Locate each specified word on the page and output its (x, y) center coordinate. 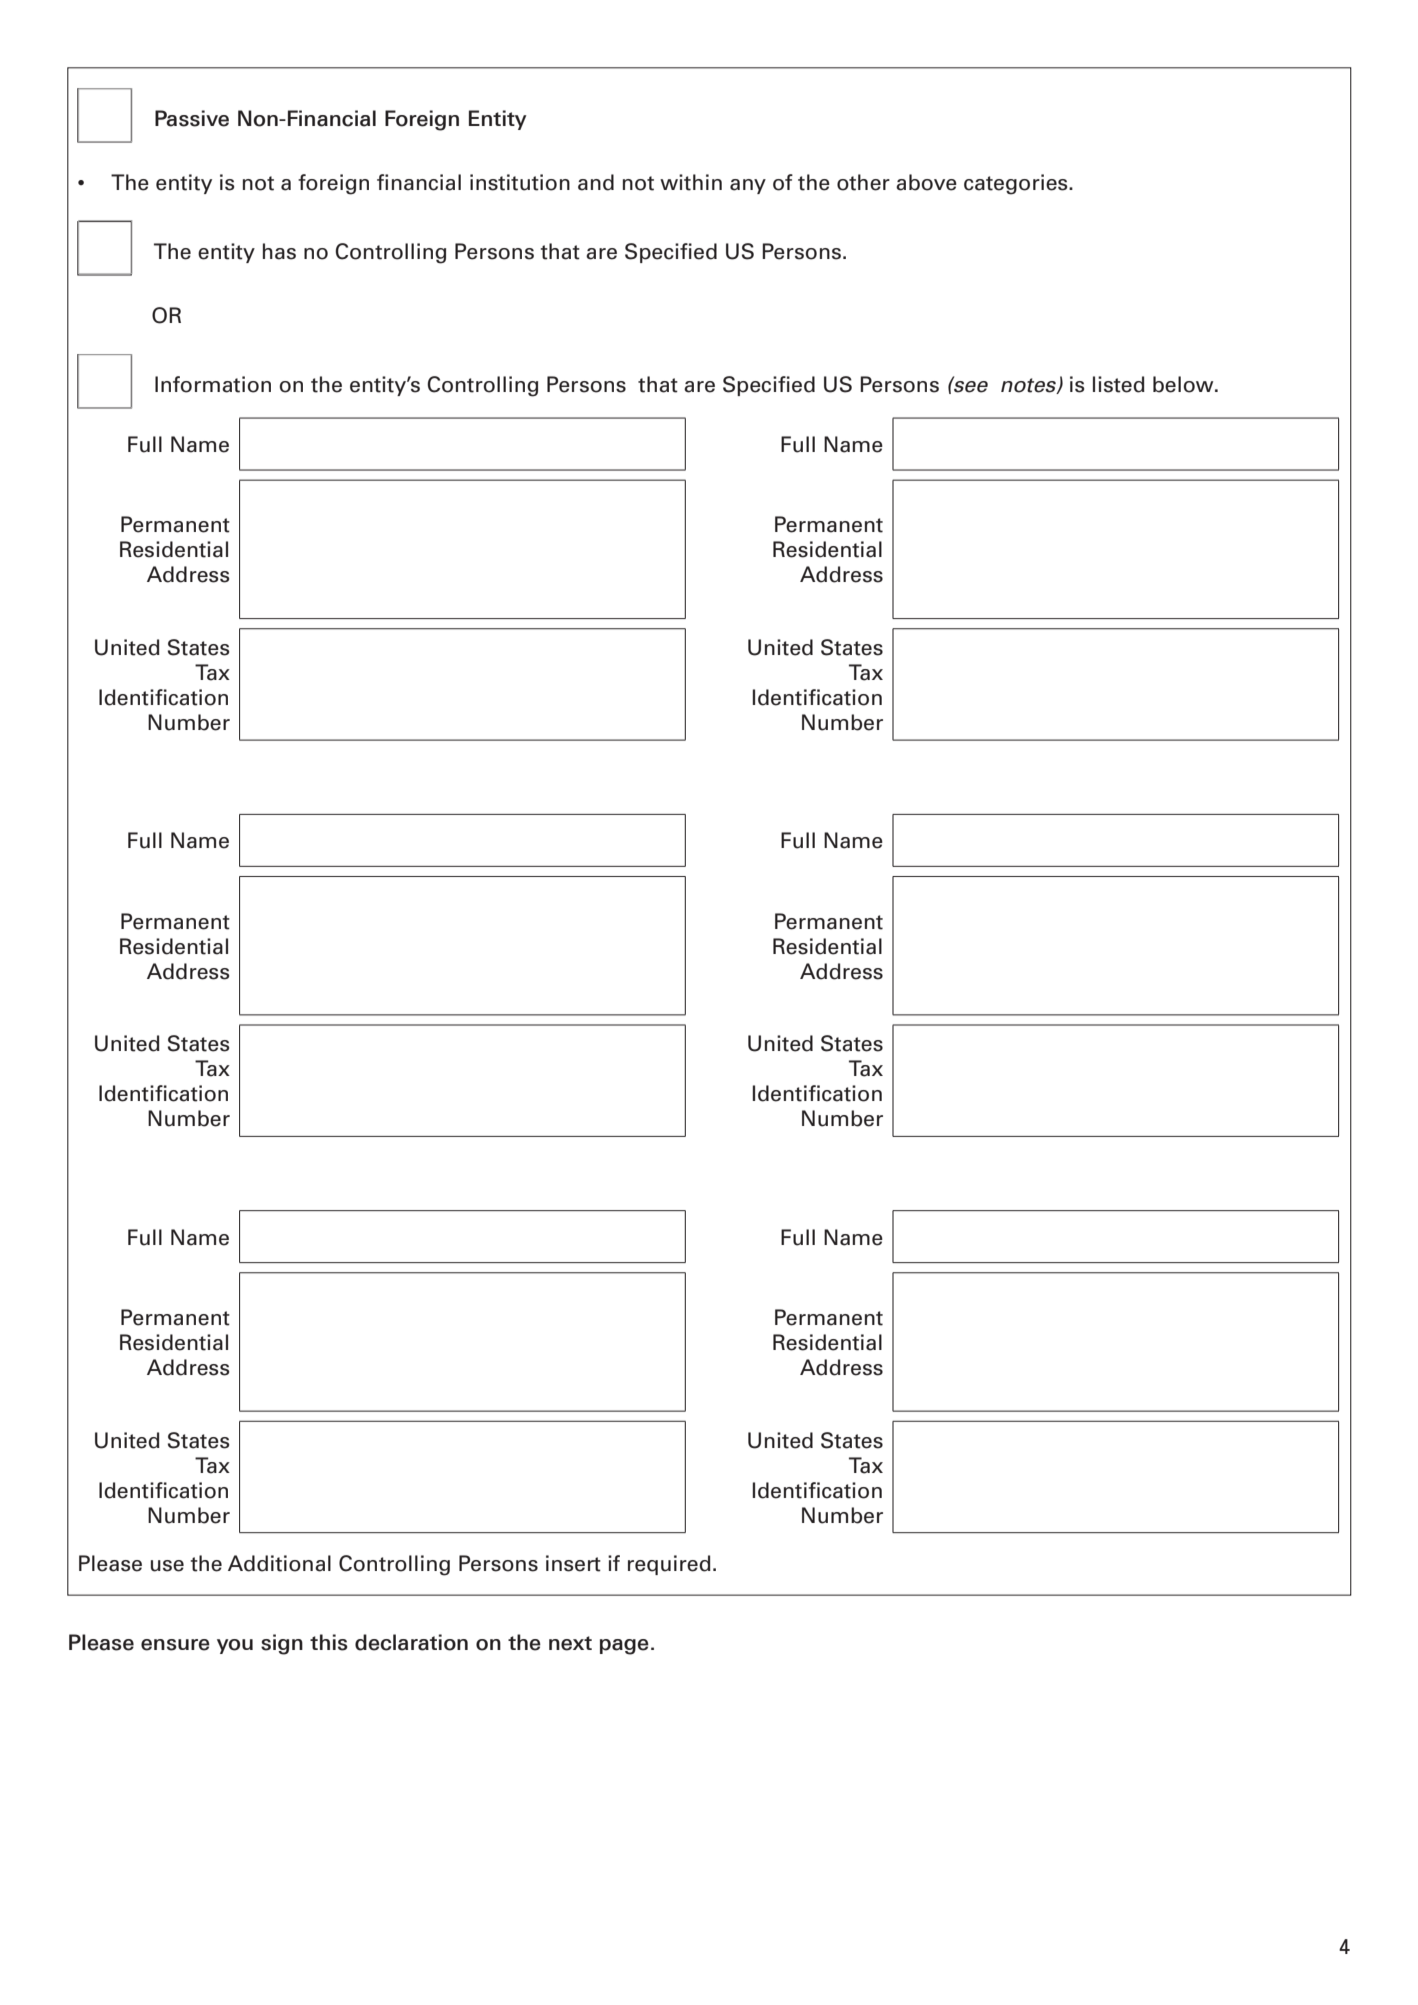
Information (213, 384)
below (1184, 384)
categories (1017, 184)
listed (1119, 384)
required (669, 1565)
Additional (279, 1563)
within (691, 182)
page (624, 1647)
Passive (192, 118)
